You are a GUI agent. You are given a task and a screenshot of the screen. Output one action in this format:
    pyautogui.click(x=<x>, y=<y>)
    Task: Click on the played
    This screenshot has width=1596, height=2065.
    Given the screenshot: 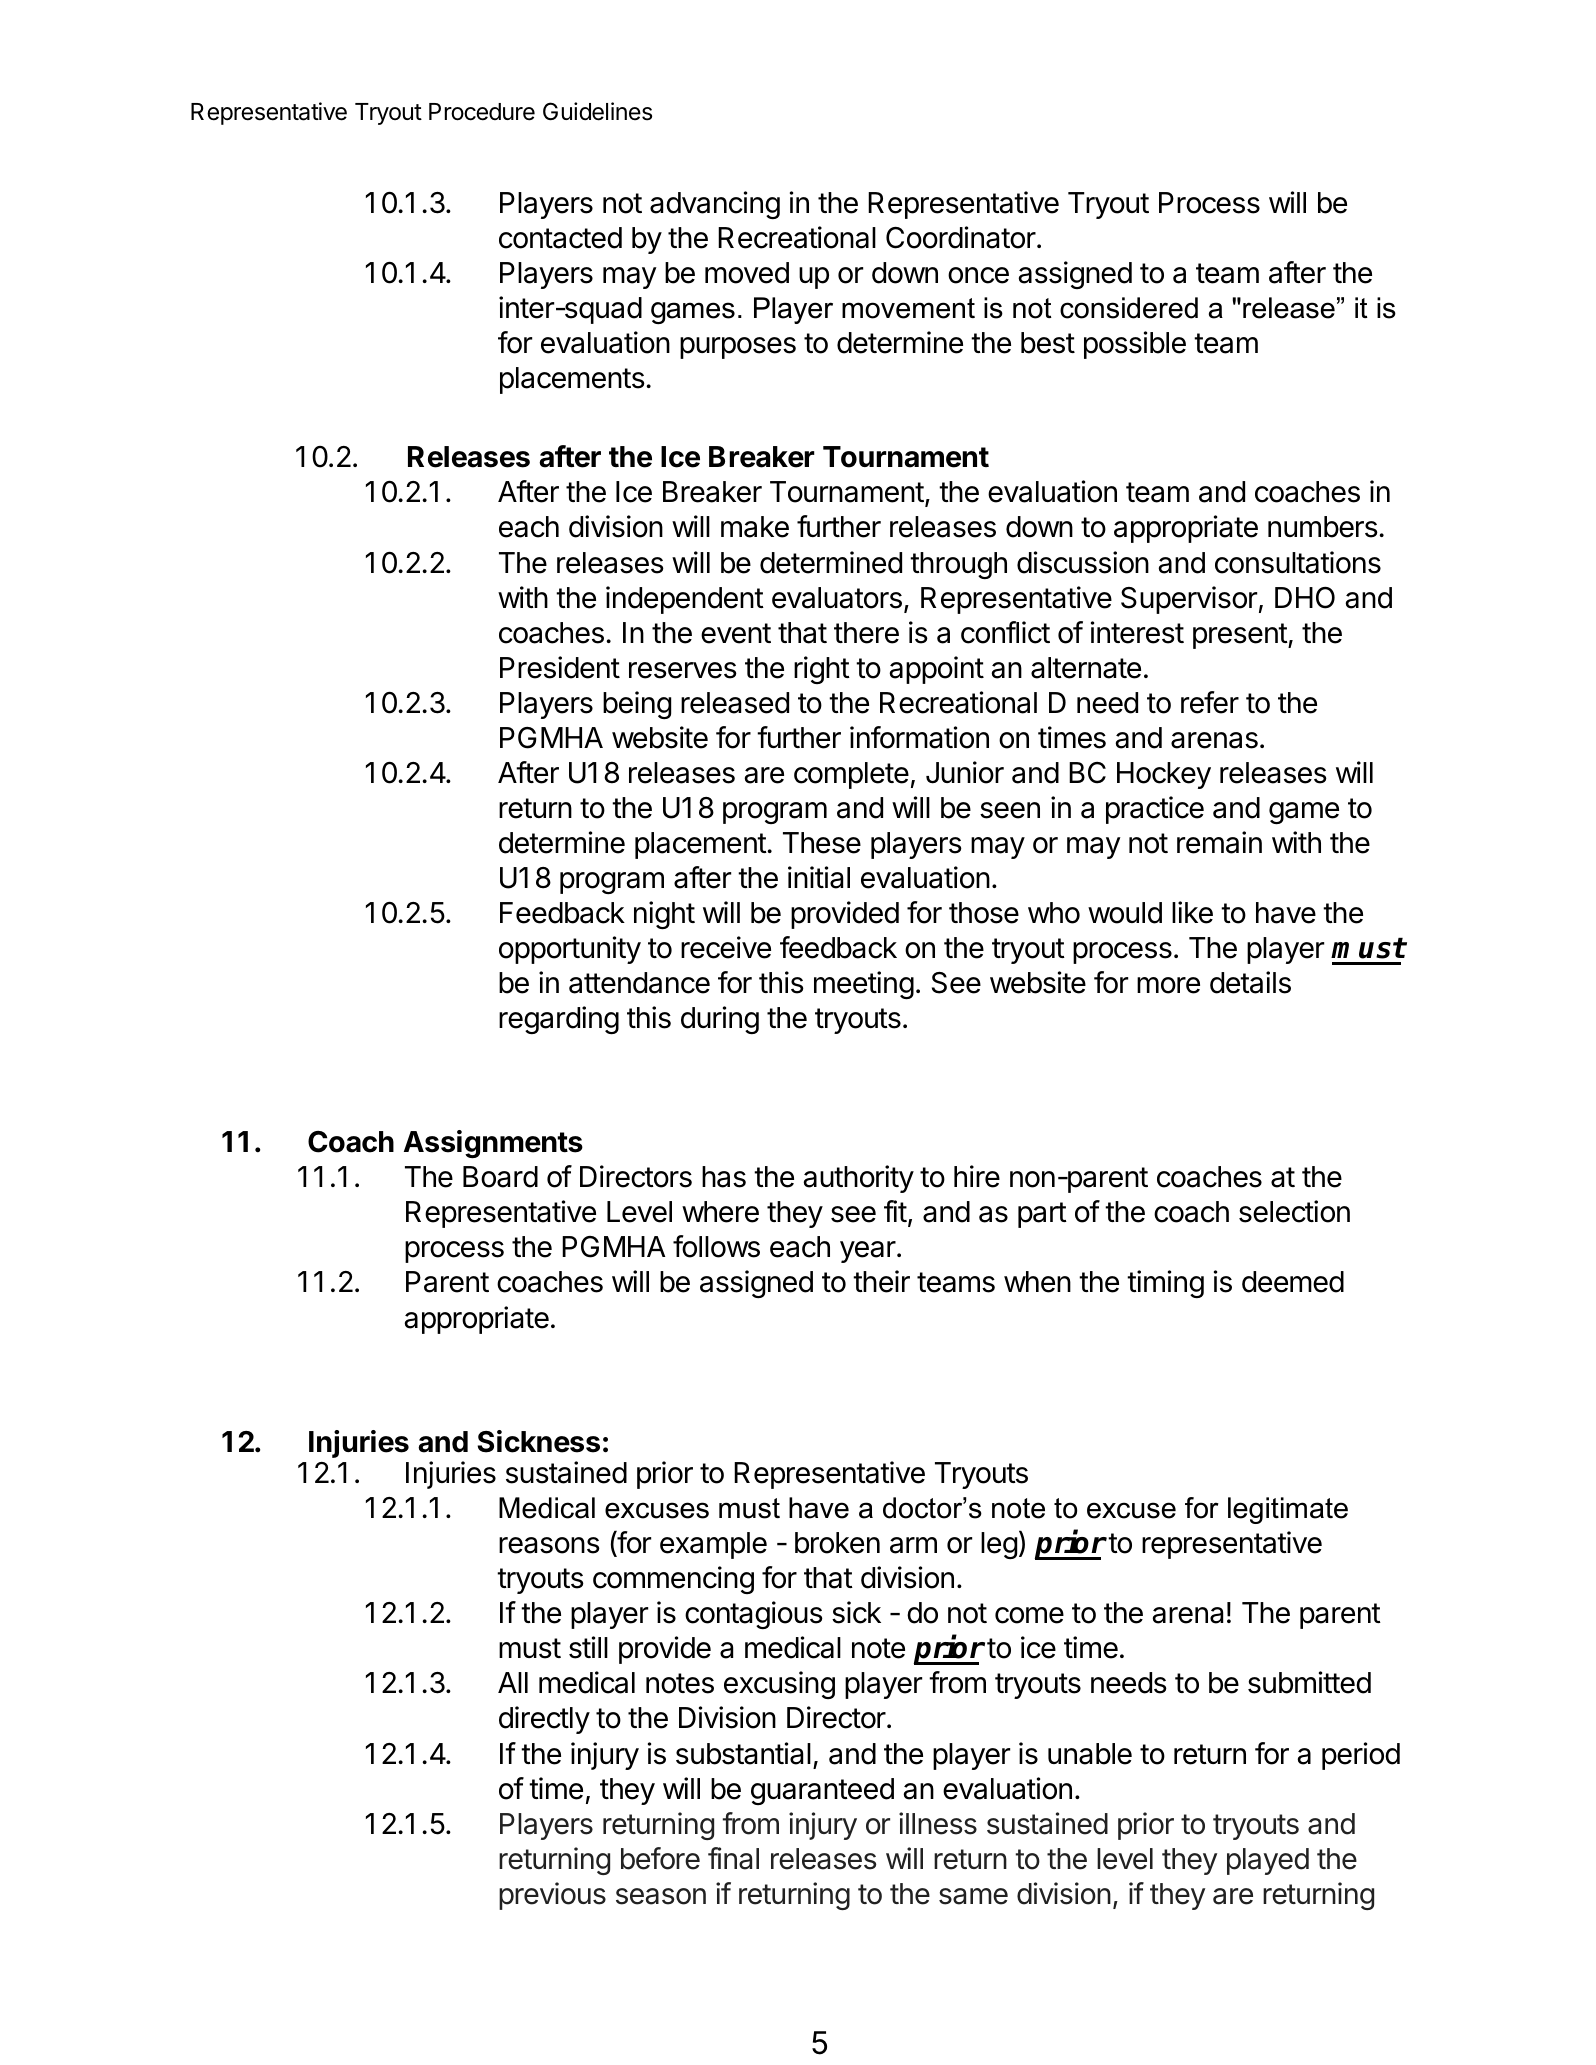 What is the action you would take?
    pyautogui.click(x=1268, y=1861)
